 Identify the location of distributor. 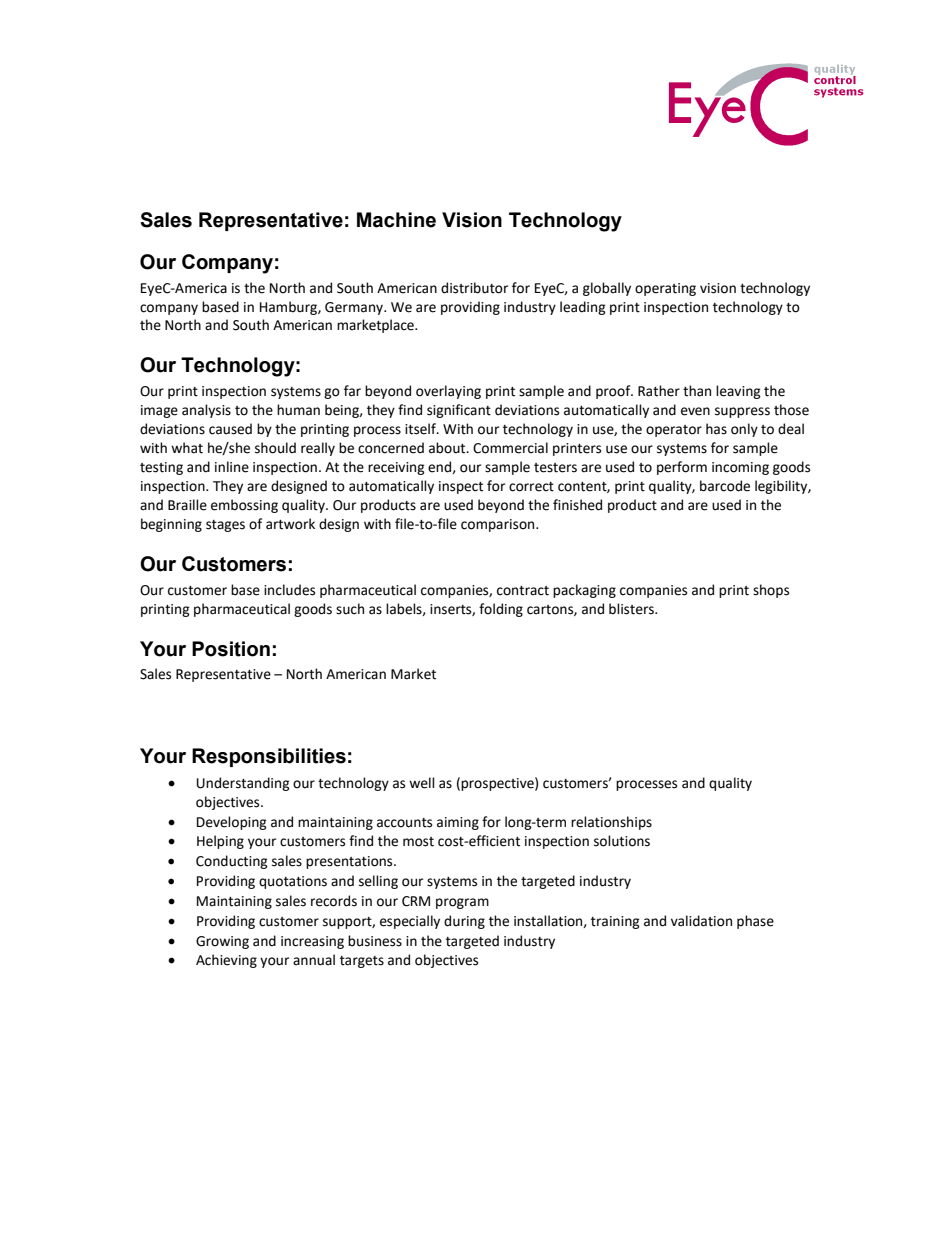
(474, 288).
